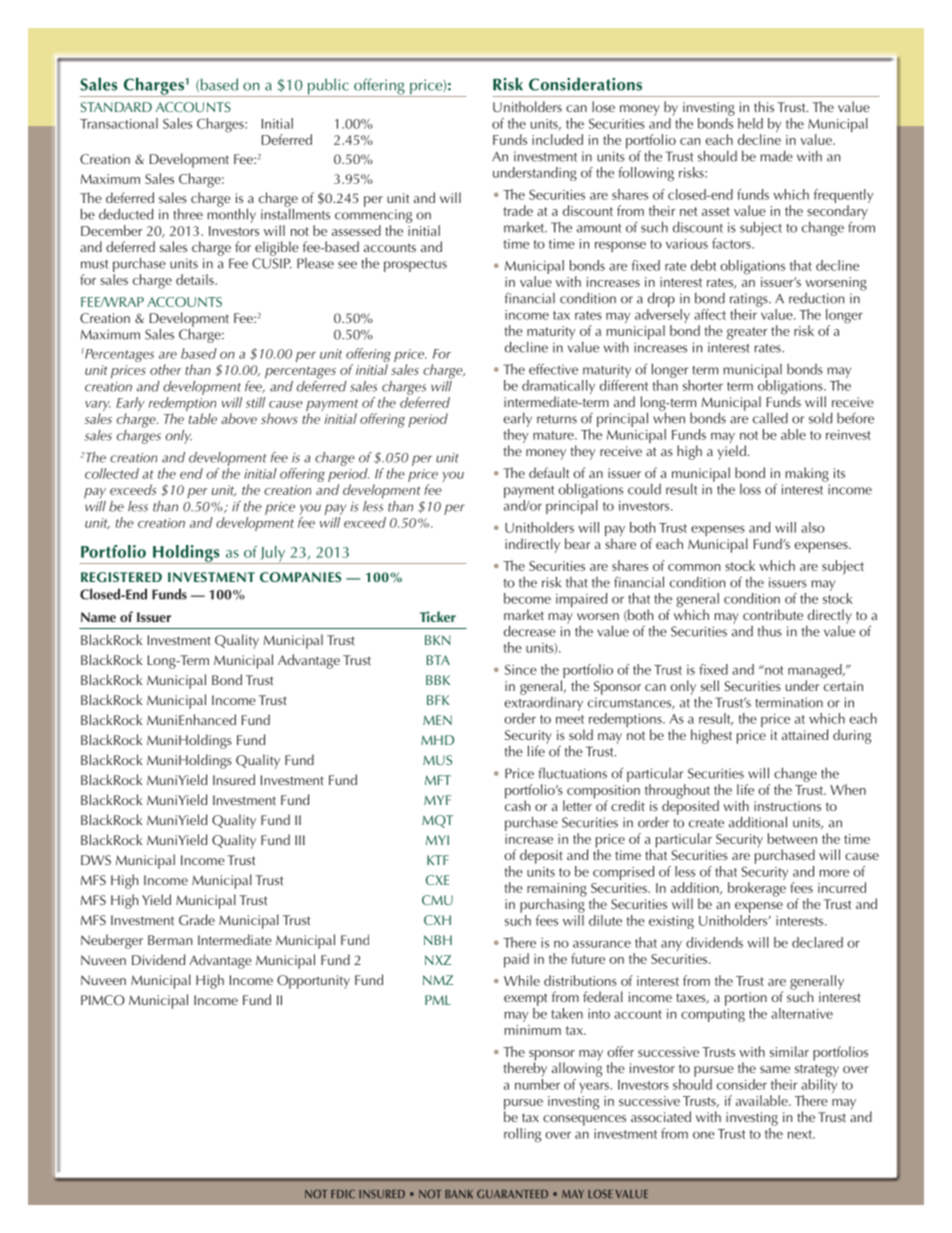  Describe the element at coordinates (553, 369) in the page. I see `effective` at that location.
